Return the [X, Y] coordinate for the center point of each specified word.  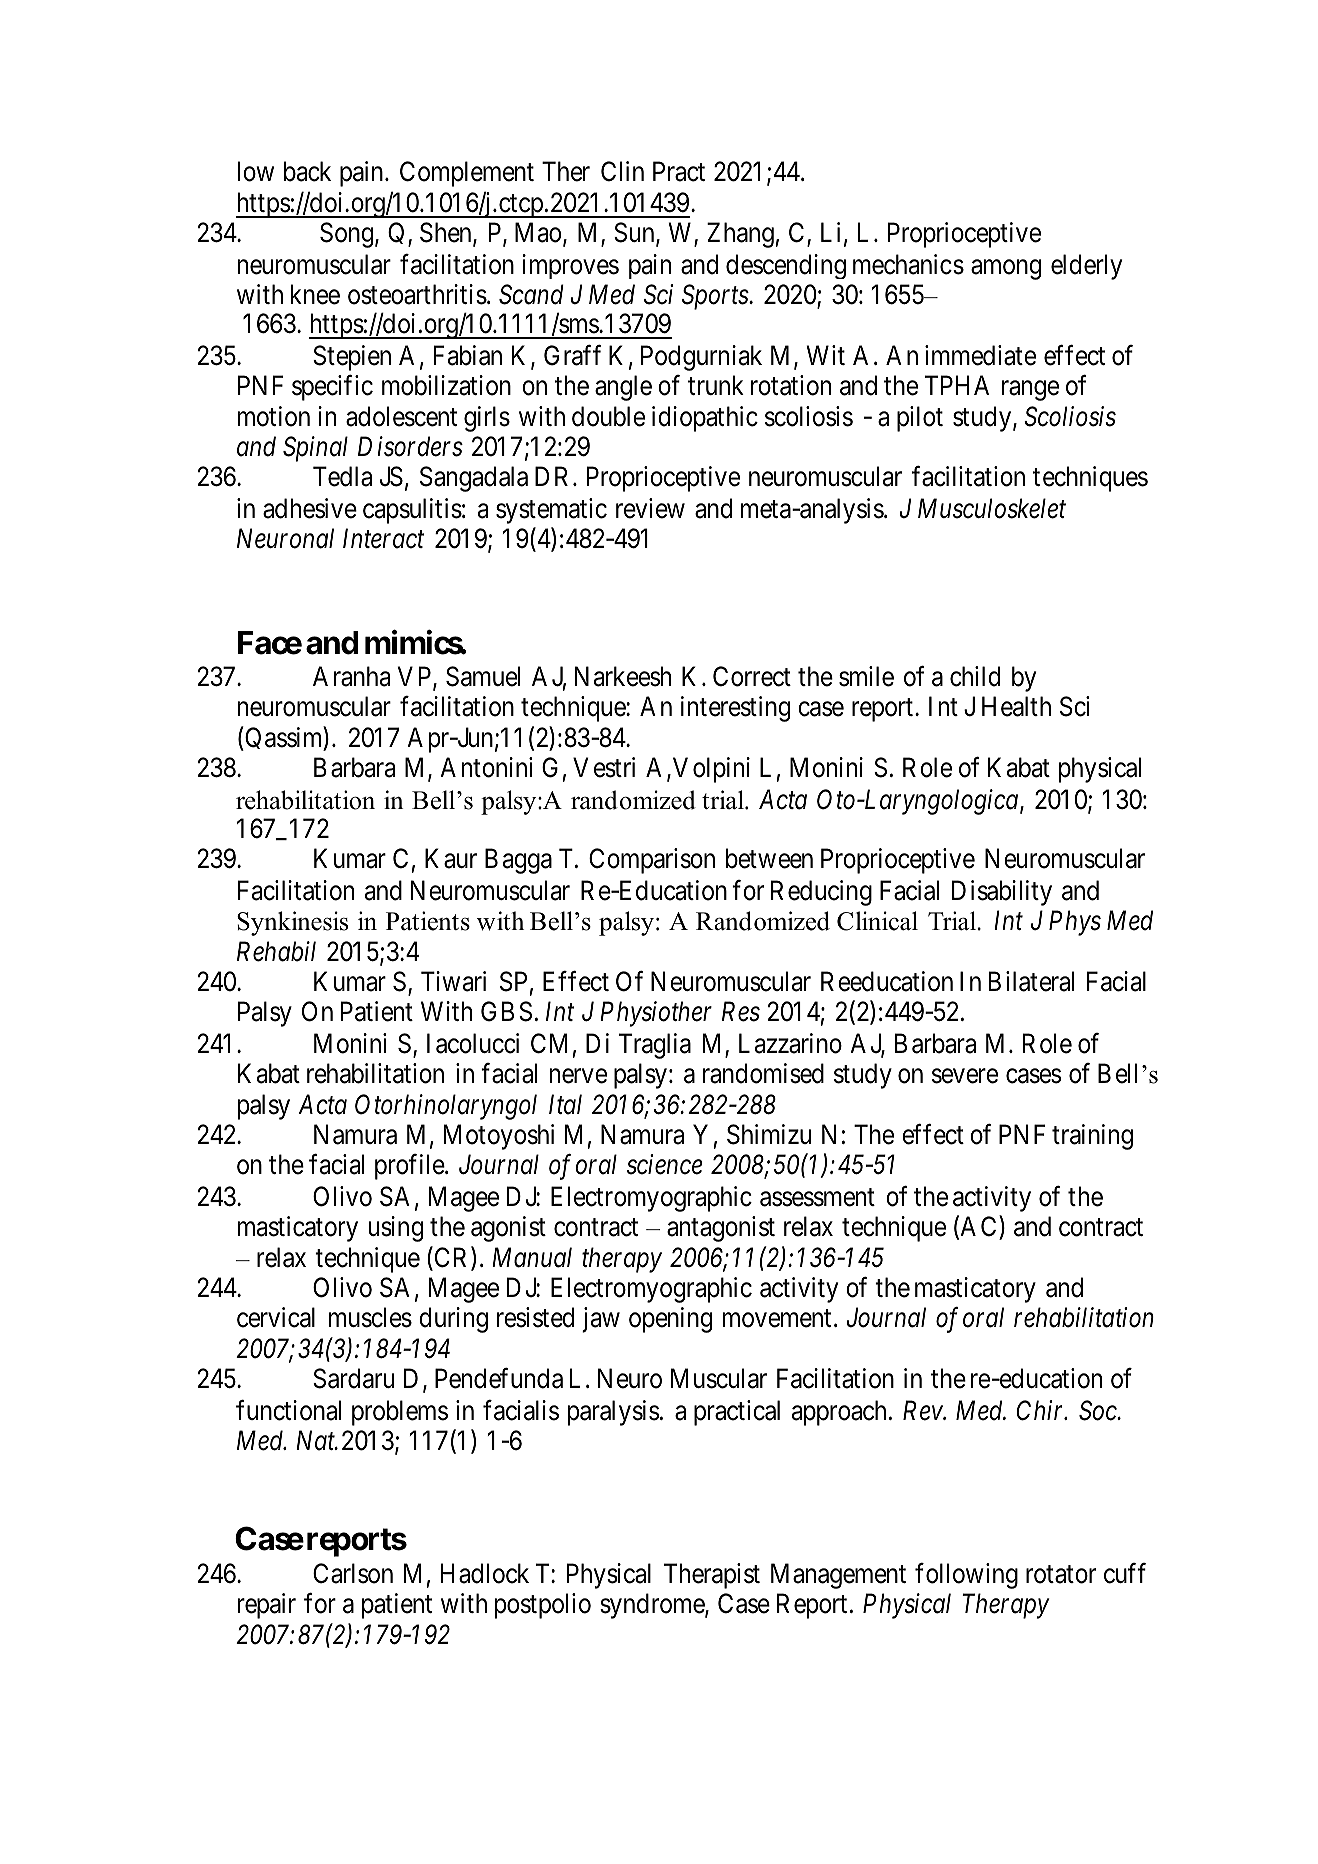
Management [838, 1576]
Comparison [652, 861]
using [396, 1229]
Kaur [451, 859]
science [665, 1165]
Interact [383, 538]
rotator [1061, 1574]
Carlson [353, 1573]
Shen [447, 233]
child [975, 676]
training [1092, 1137]
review [650, 508]
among [1006, 269]
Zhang [740, 235]
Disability [1002, 893]
